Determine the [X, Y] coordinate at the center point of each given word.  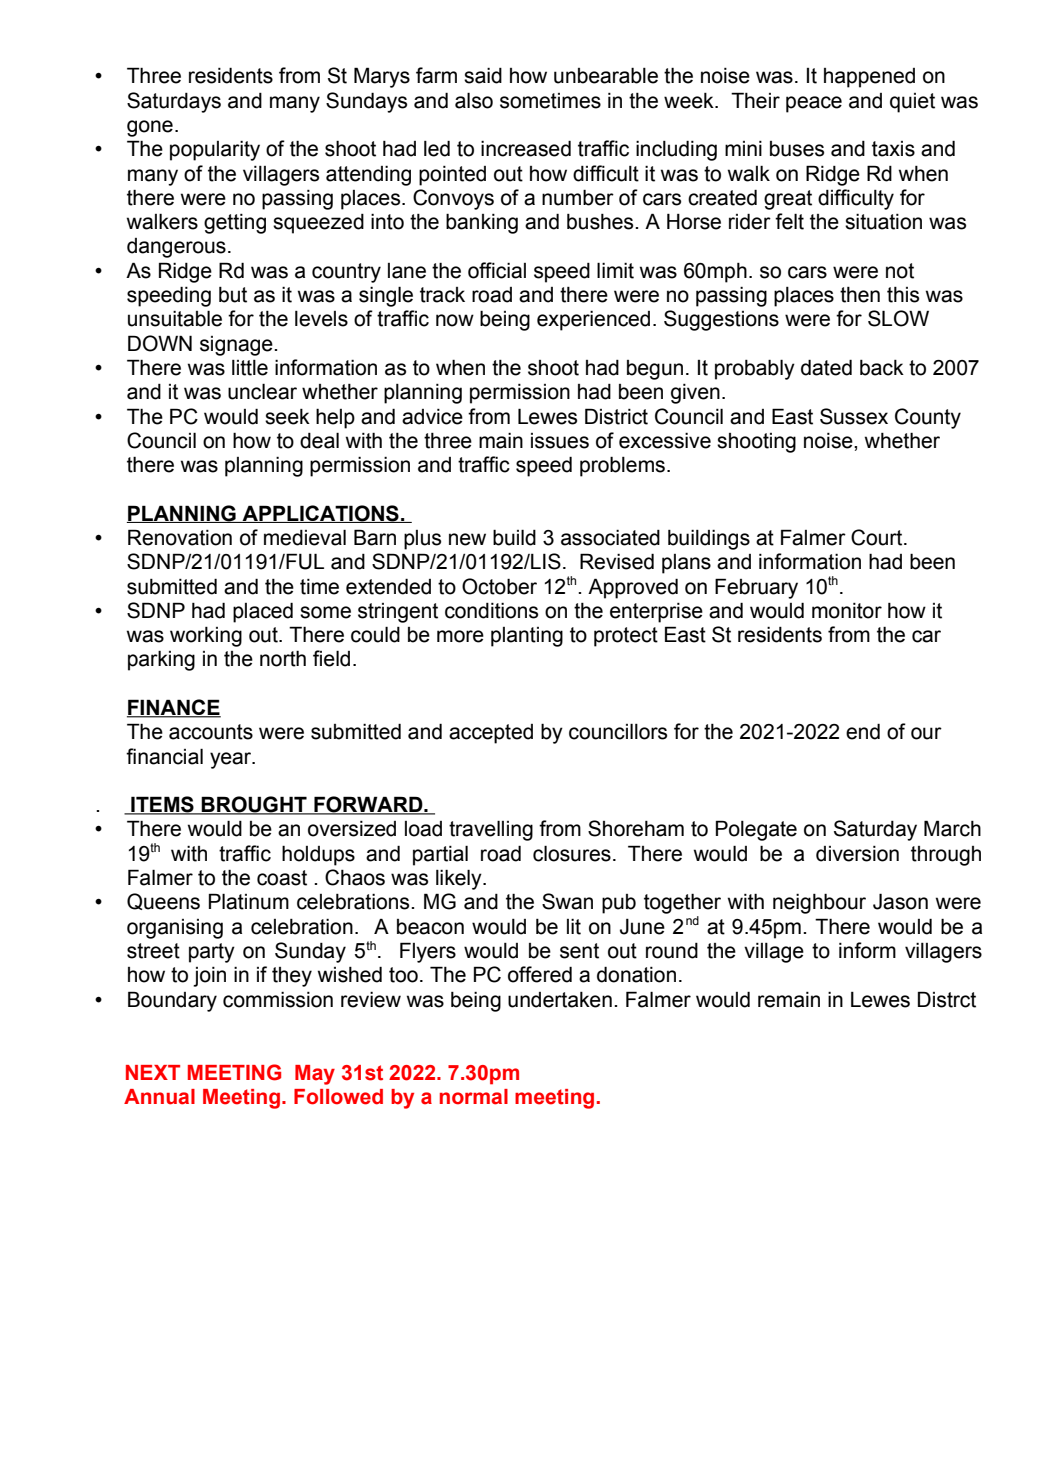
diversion [857, 854]
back [882, 368]
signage [237, 346]
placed [263, 612]
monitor [847, 611]
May [315, 1075]
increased [526, 148]
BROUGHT [254, 805]
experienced [593, 321]
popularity [215, 151]
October [499, 586]
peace [814, 104]
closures [572, 853]
